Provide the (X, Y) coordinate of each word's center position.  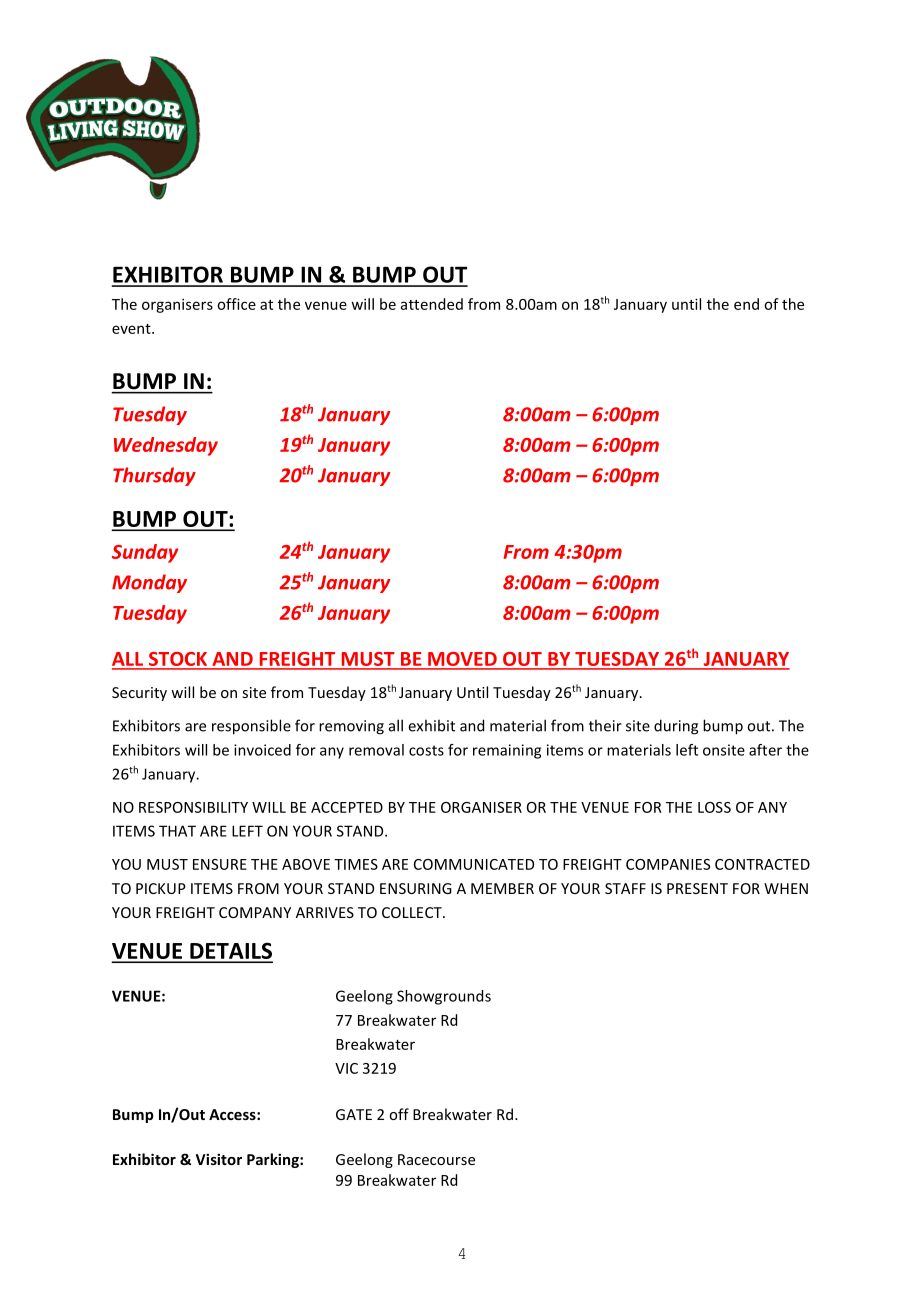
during (676, 727)
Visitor (219, 1159)
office (236, 304)
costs (426, 750)
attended (432, 304)
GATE (354, 1114)
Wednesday (166, 446)
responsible (251, 727)
